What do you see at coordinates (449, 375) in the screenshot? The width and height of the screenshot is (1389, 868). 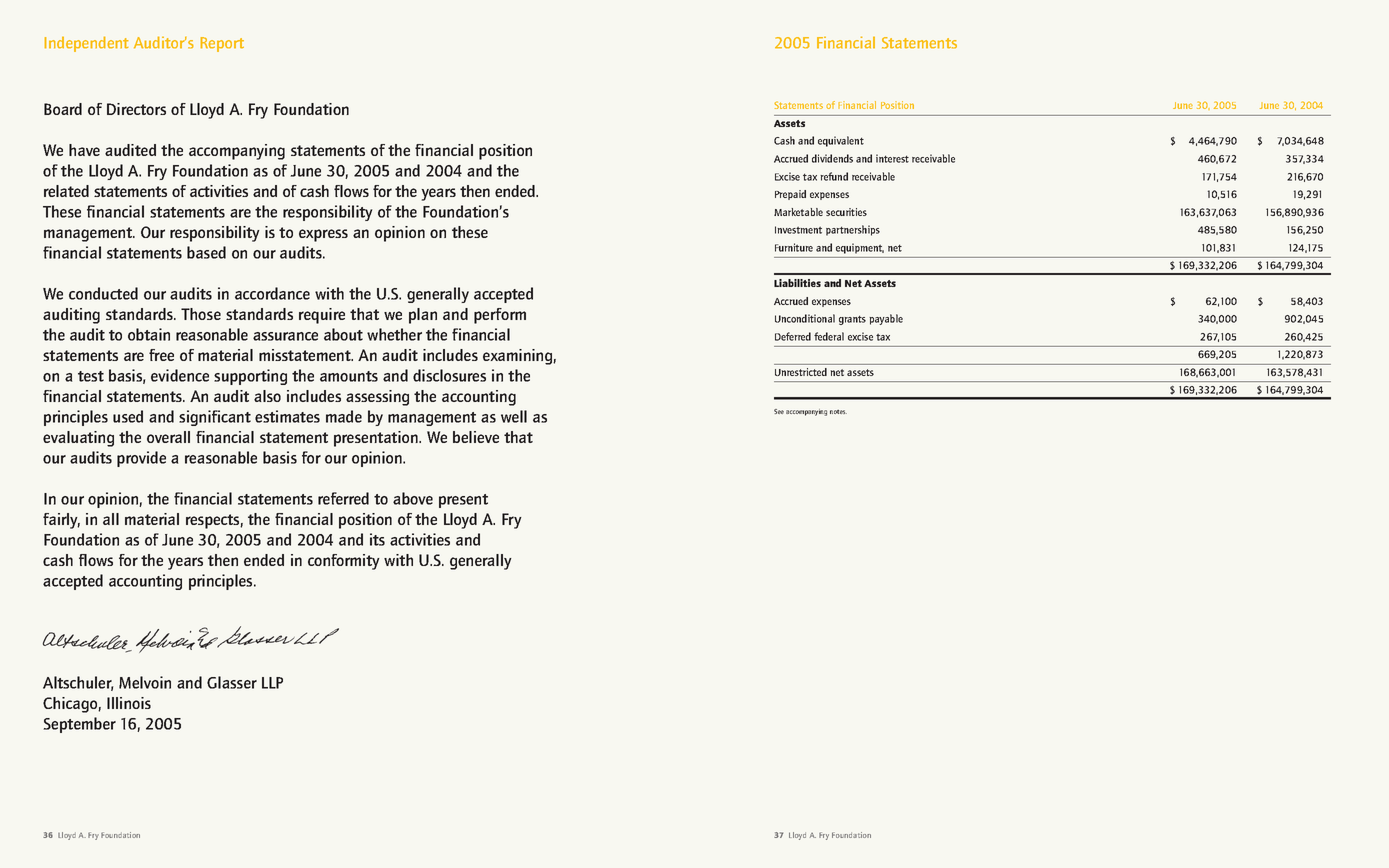 I see `disclosures` at bounding box center [449, 375].
